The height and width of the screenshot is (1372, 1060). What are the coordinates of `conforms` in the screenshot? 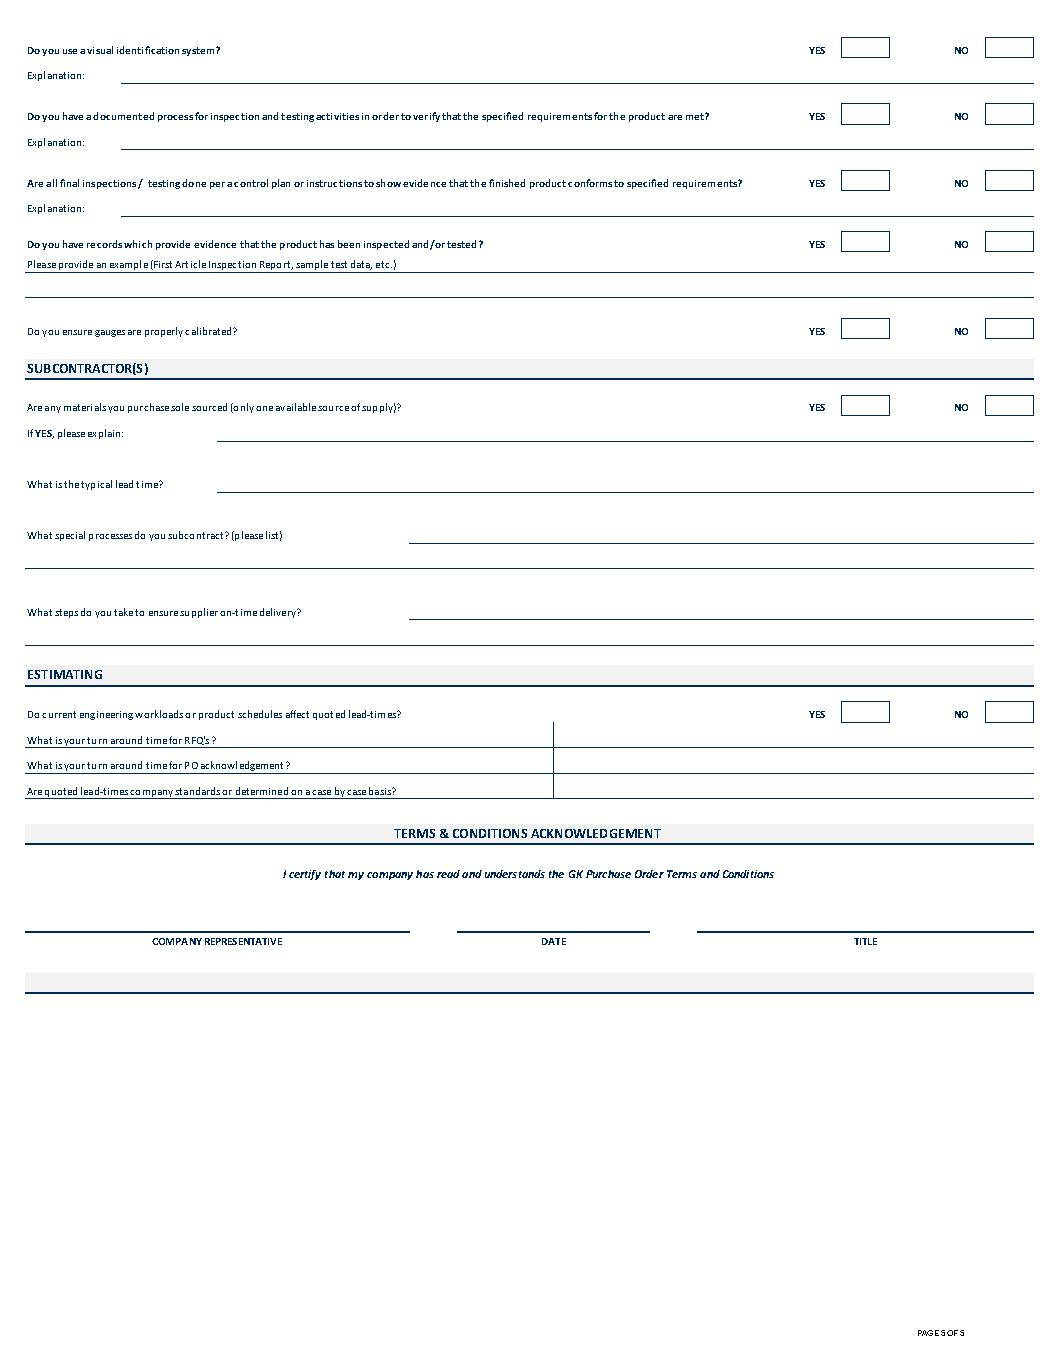 It's located at (590, 183).
